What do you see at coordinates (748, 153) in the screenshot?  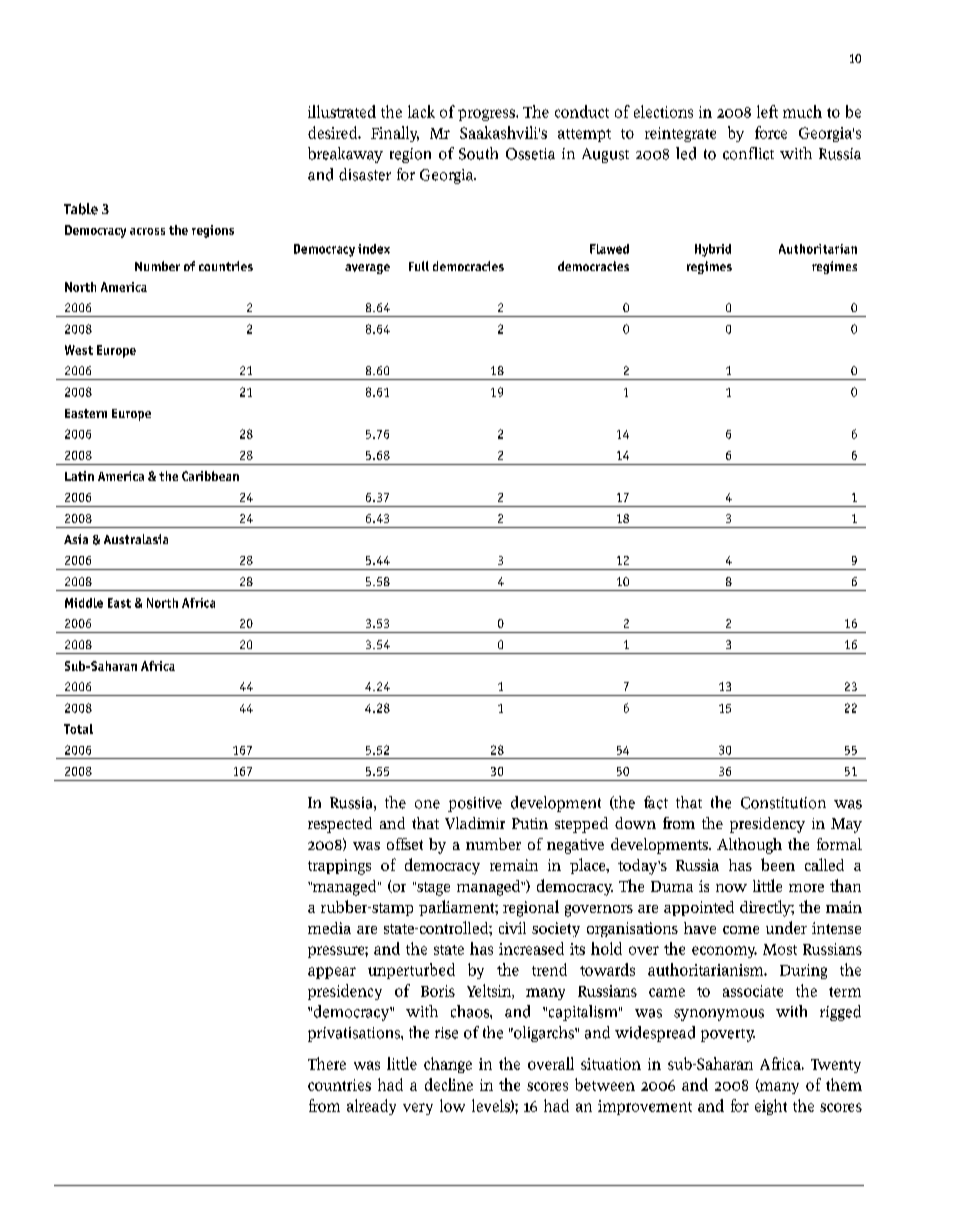 I see `conflict` at bounding box center [748, 153].
